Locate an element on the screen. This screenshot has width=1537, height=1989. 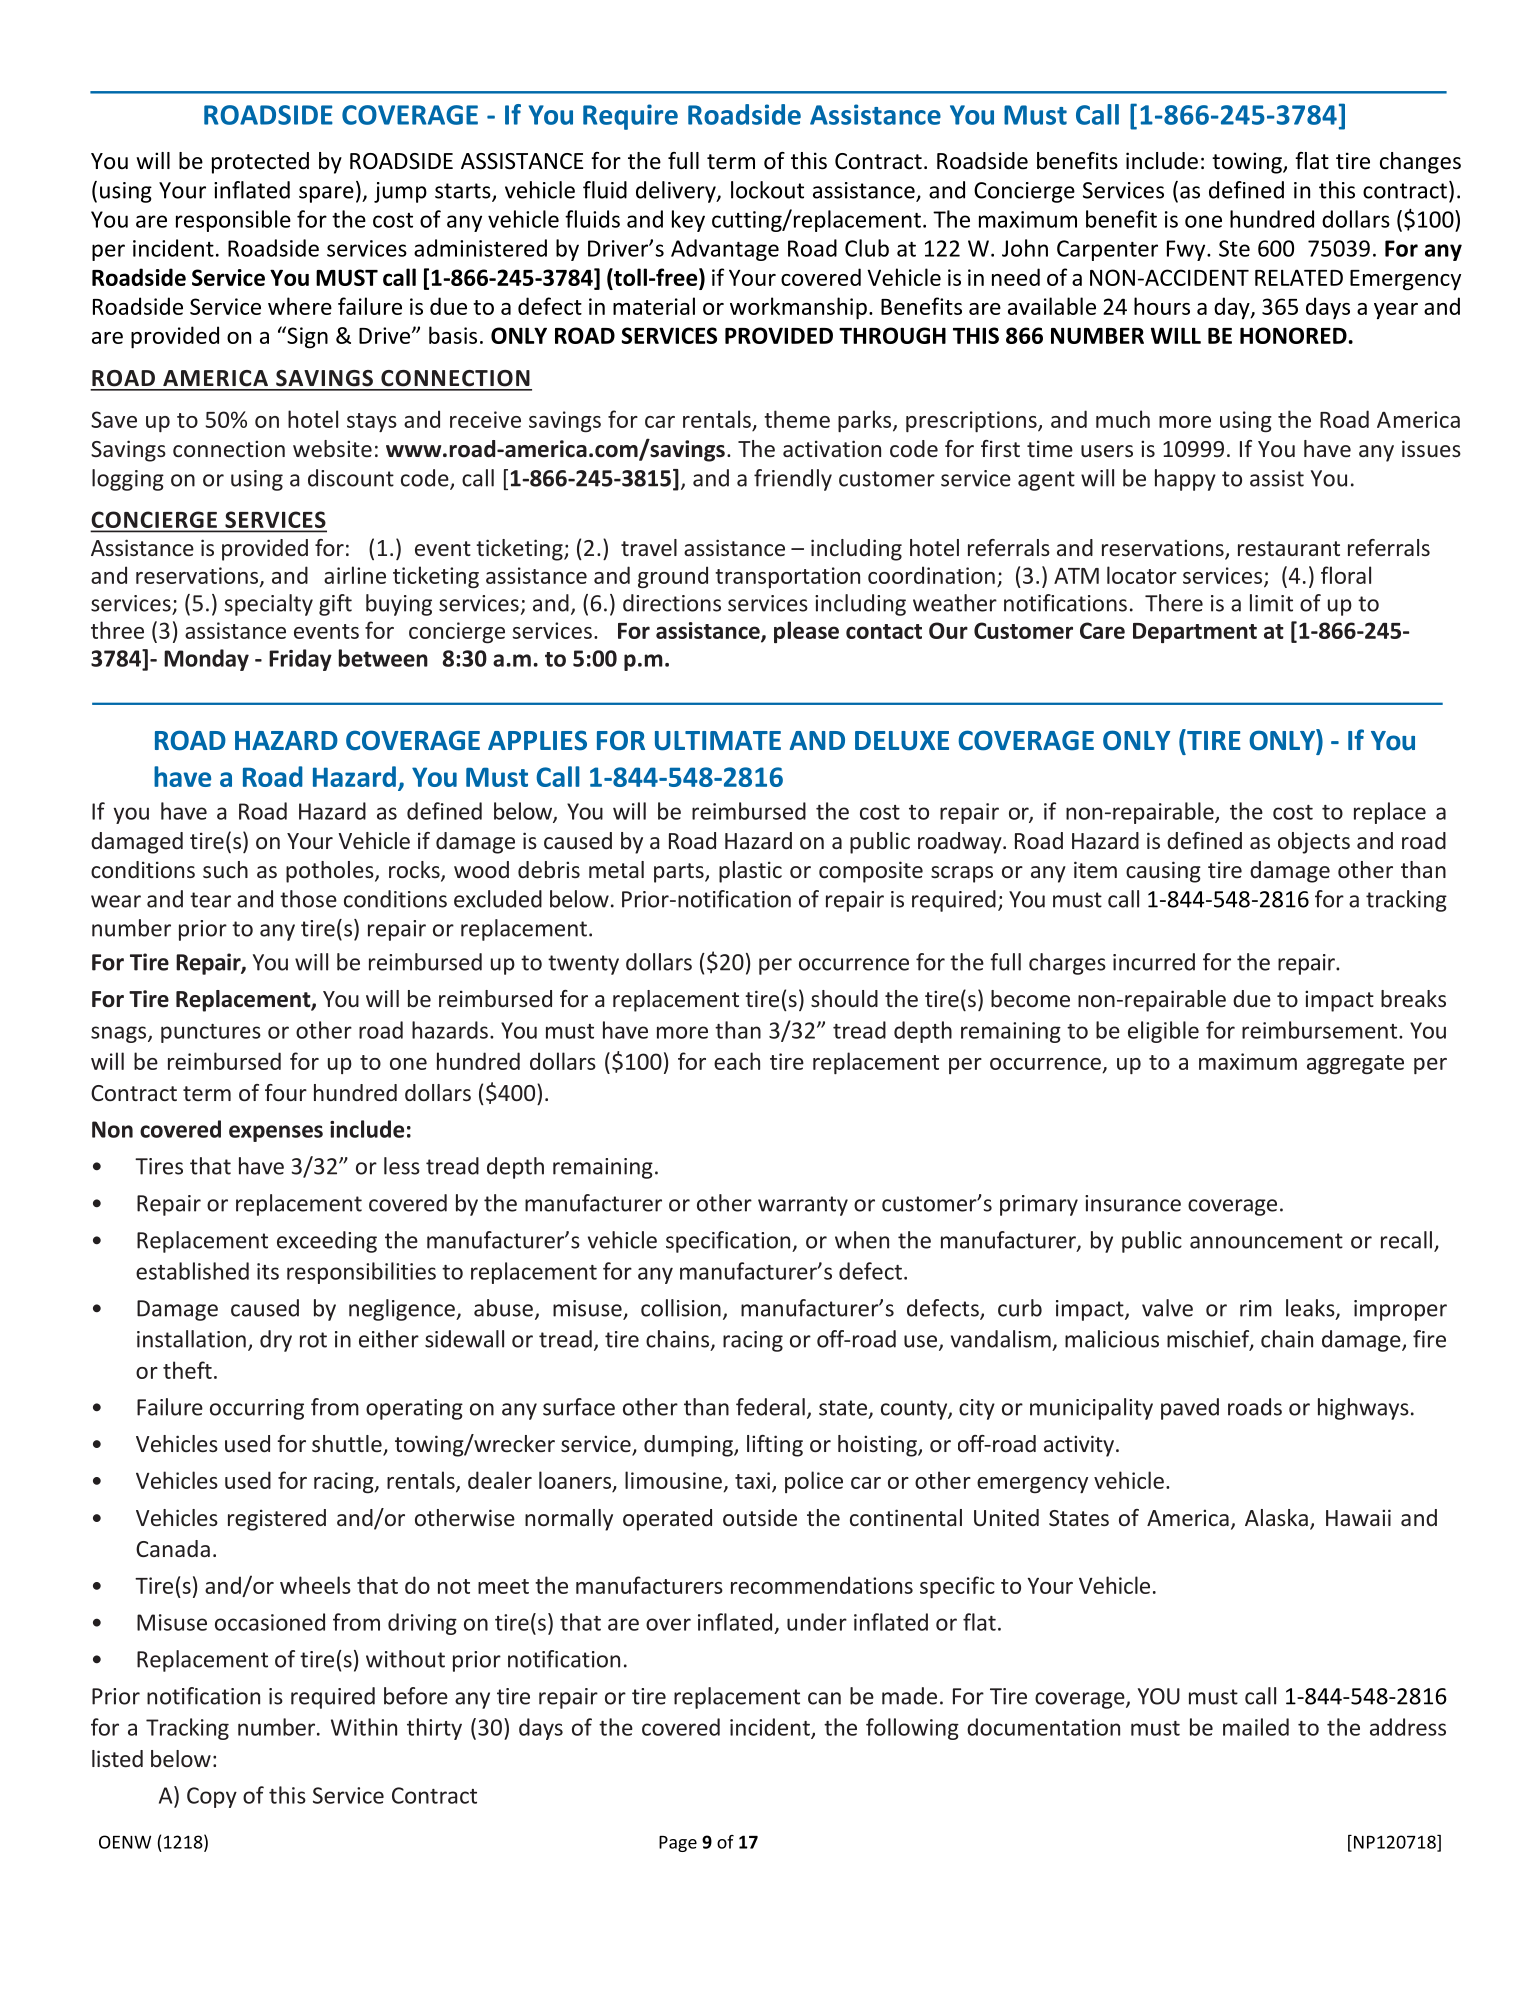
RELATED is located at coordinates (1299, 277).
